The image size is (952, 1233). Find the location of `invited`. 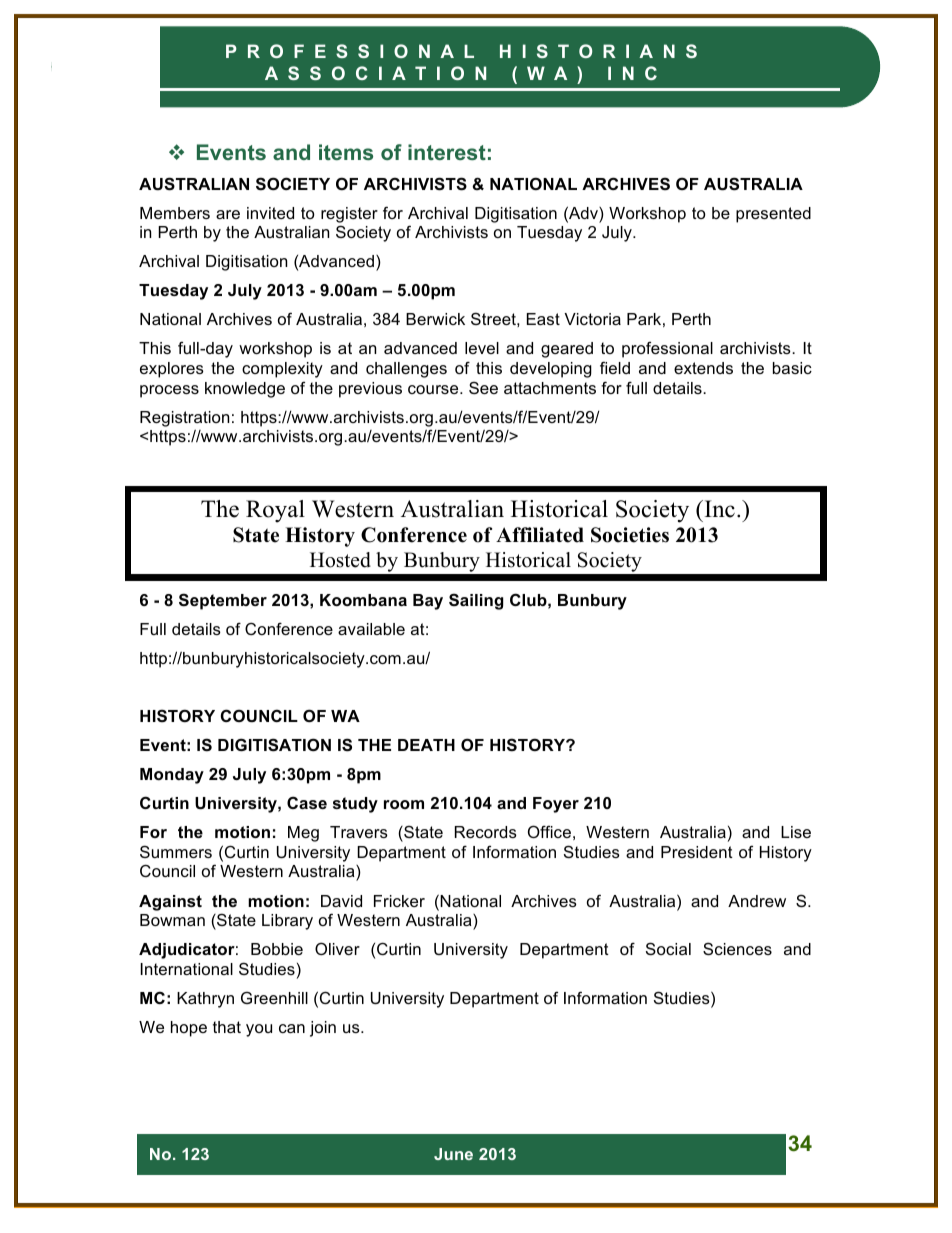

invited is located at coordinates (270, 213).
